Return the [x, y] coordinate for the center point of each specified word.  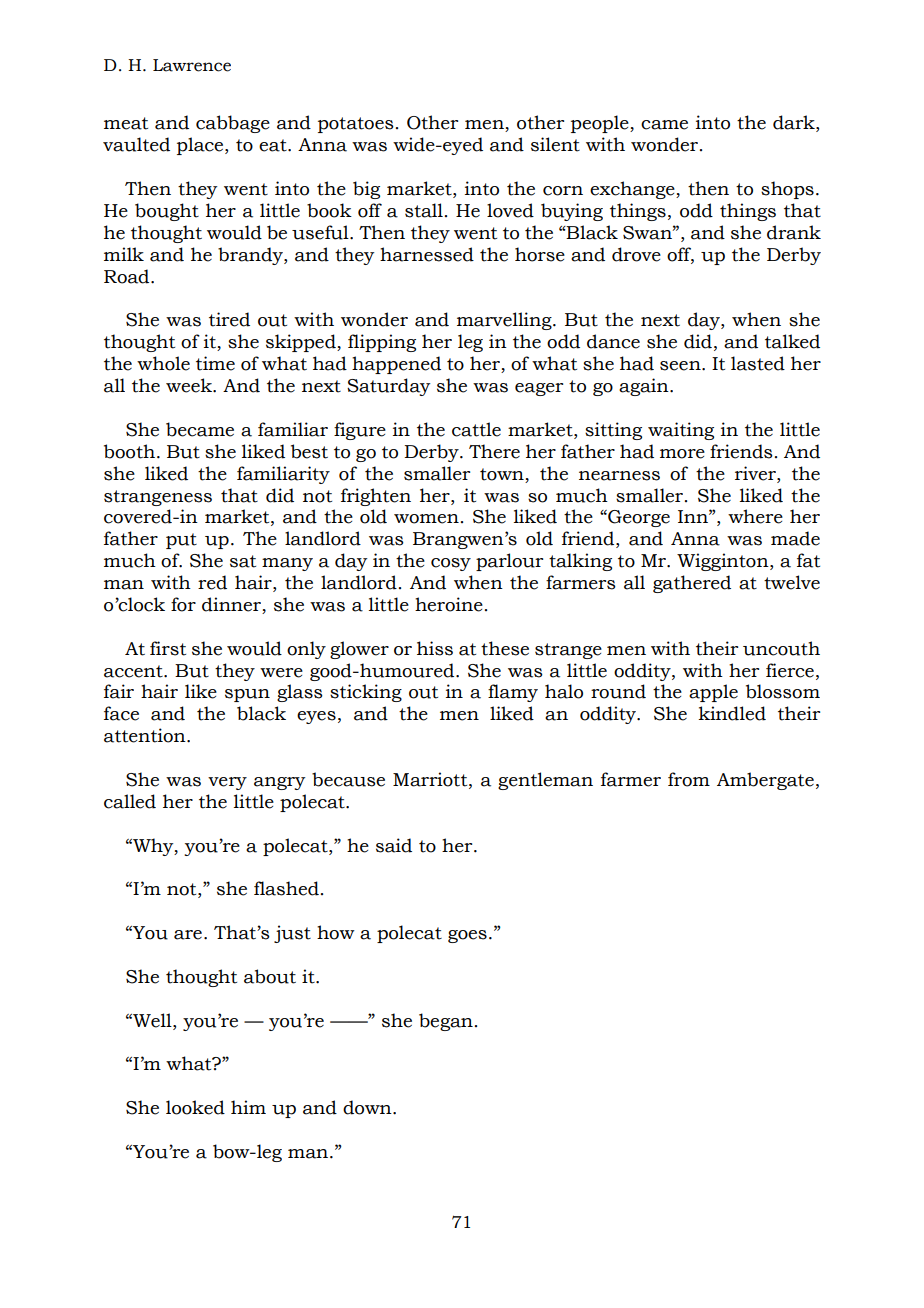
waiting [681, 431]
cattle [476, 429]
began [446, 1022]
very [227, 783]
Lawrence [192, 65]
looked [195, 1107]
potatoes [356, 125]
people [601, 124]
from [689, 779]
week [190, 385]
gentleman [545, 781]
